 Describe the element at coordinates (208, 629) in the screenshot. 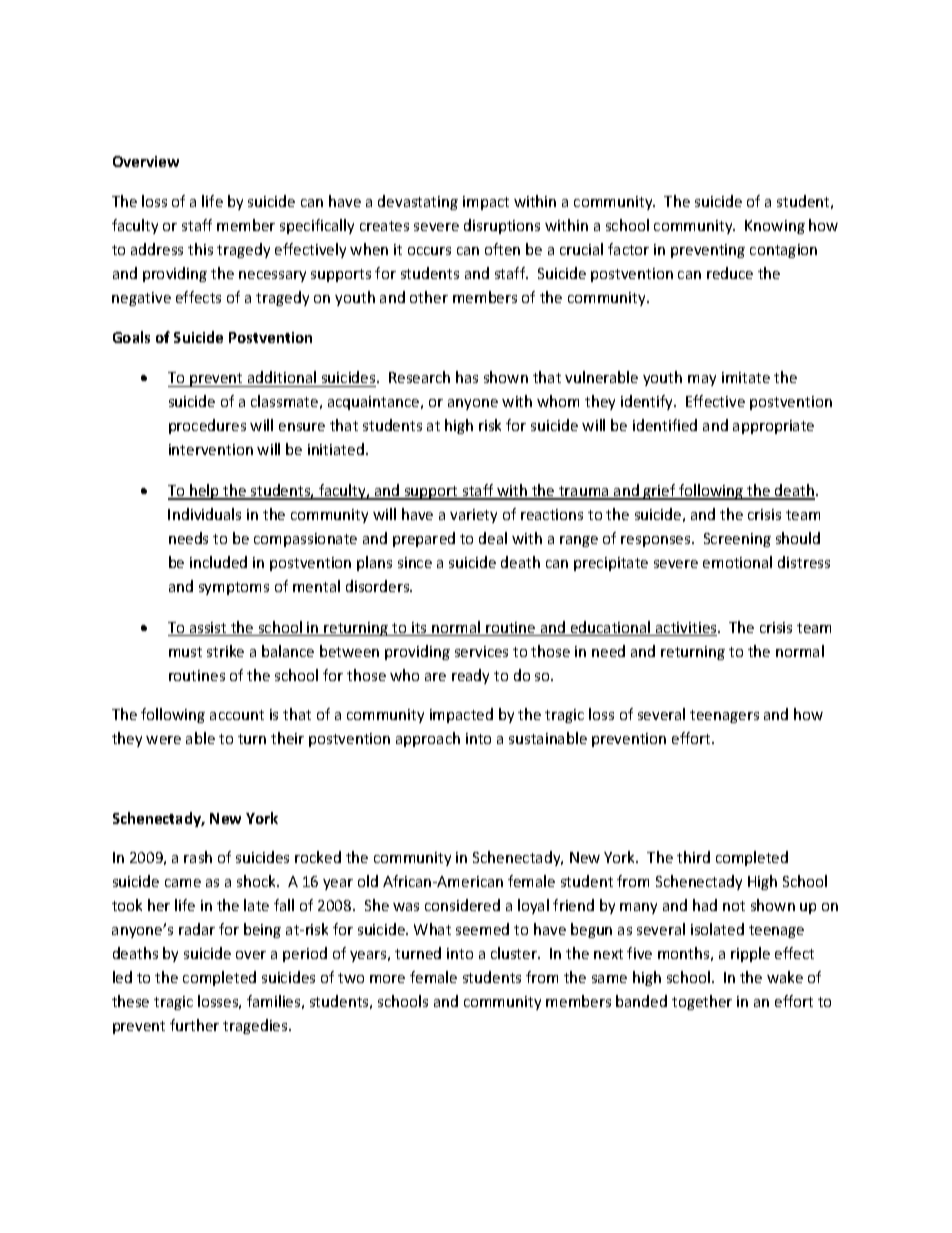

I see `assist` at that location.
